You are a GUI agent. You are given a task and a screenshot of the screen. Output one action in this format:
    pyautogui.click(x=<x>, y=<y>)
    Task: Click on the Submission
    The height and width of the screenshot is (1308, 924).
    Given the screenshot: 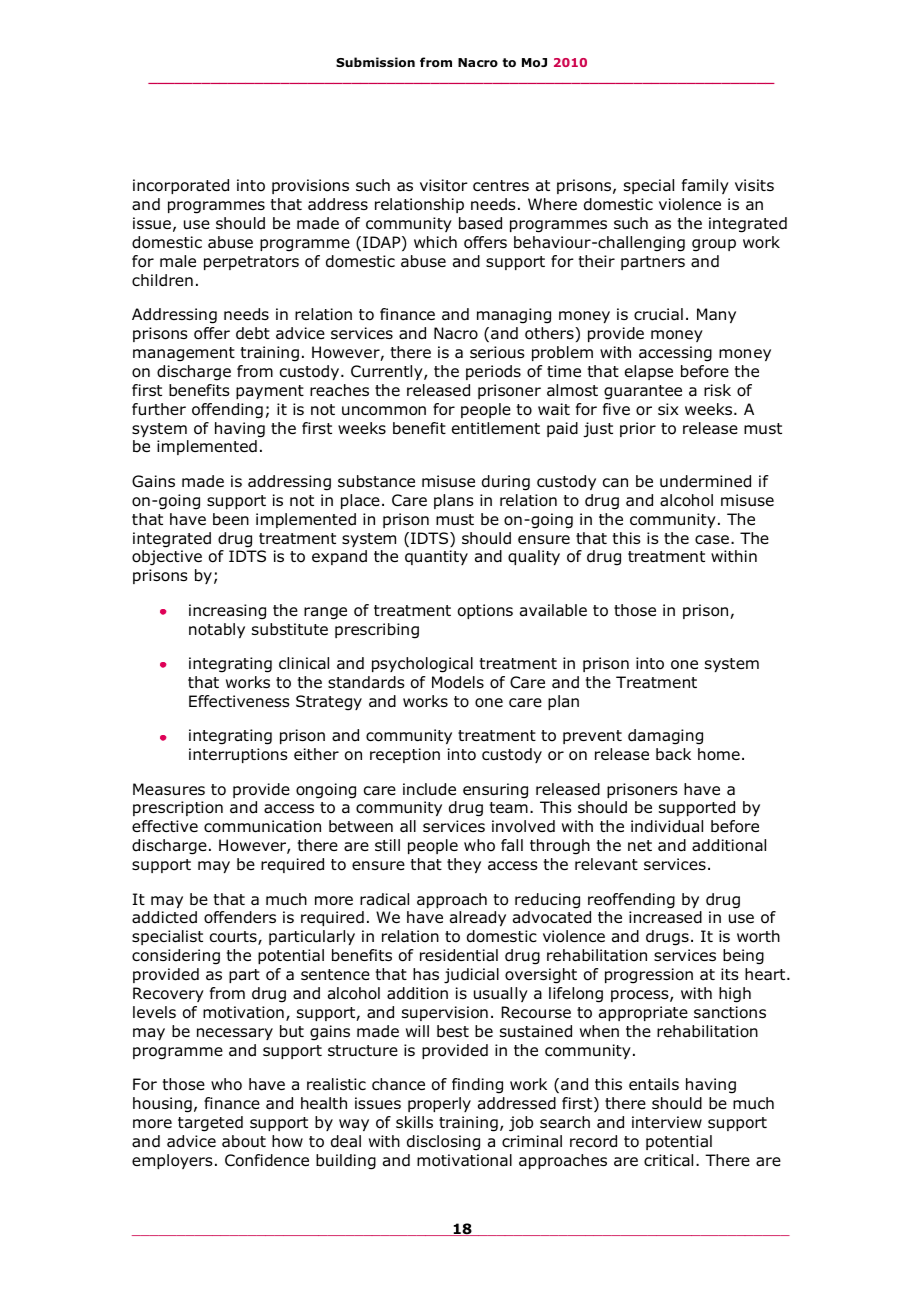 What is the action you would take?
    pyautogui.click(x=375, y=62)
